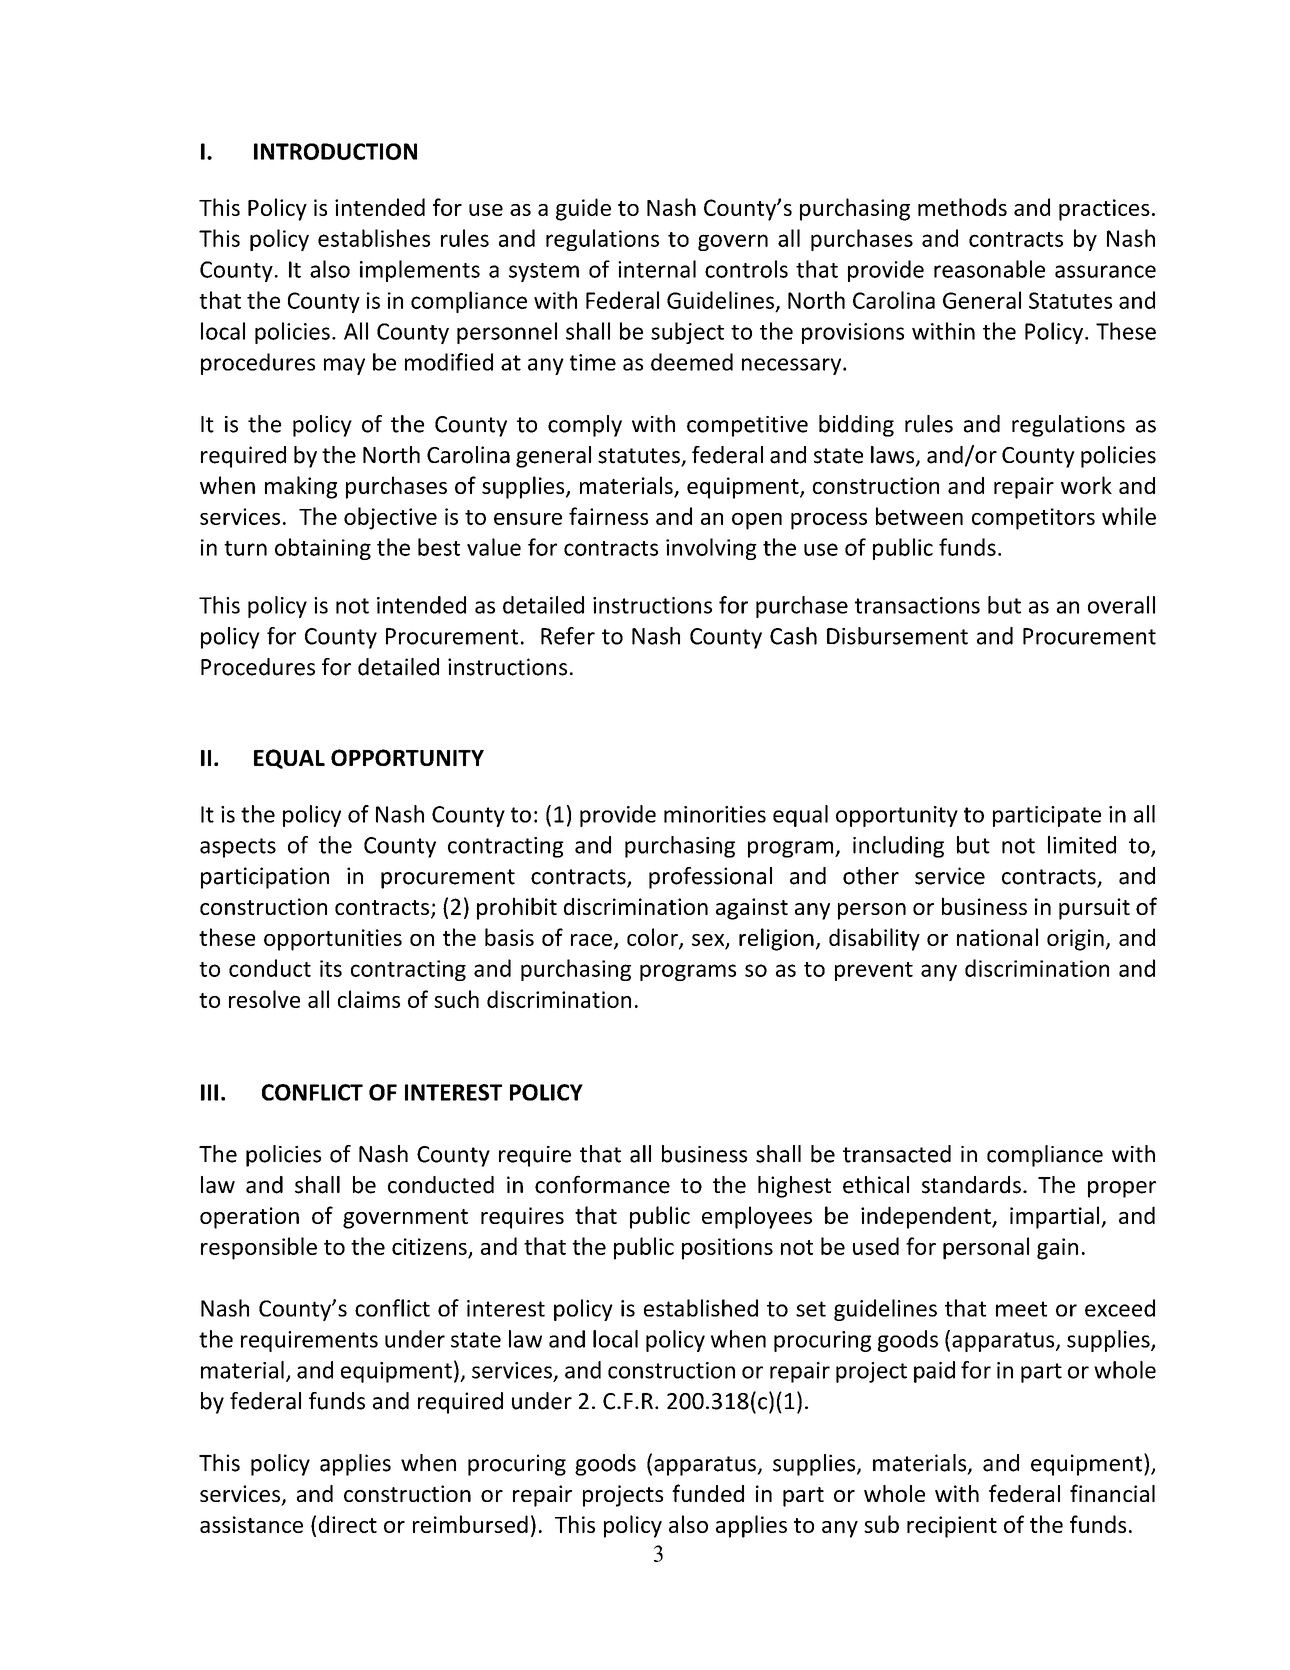 The width and height of the screenshot is (1290, 1670). What do you see at coordinates (335, 151) in the screenshot?
I see `INTRODUCTION` at bounding box center [335, 151].
